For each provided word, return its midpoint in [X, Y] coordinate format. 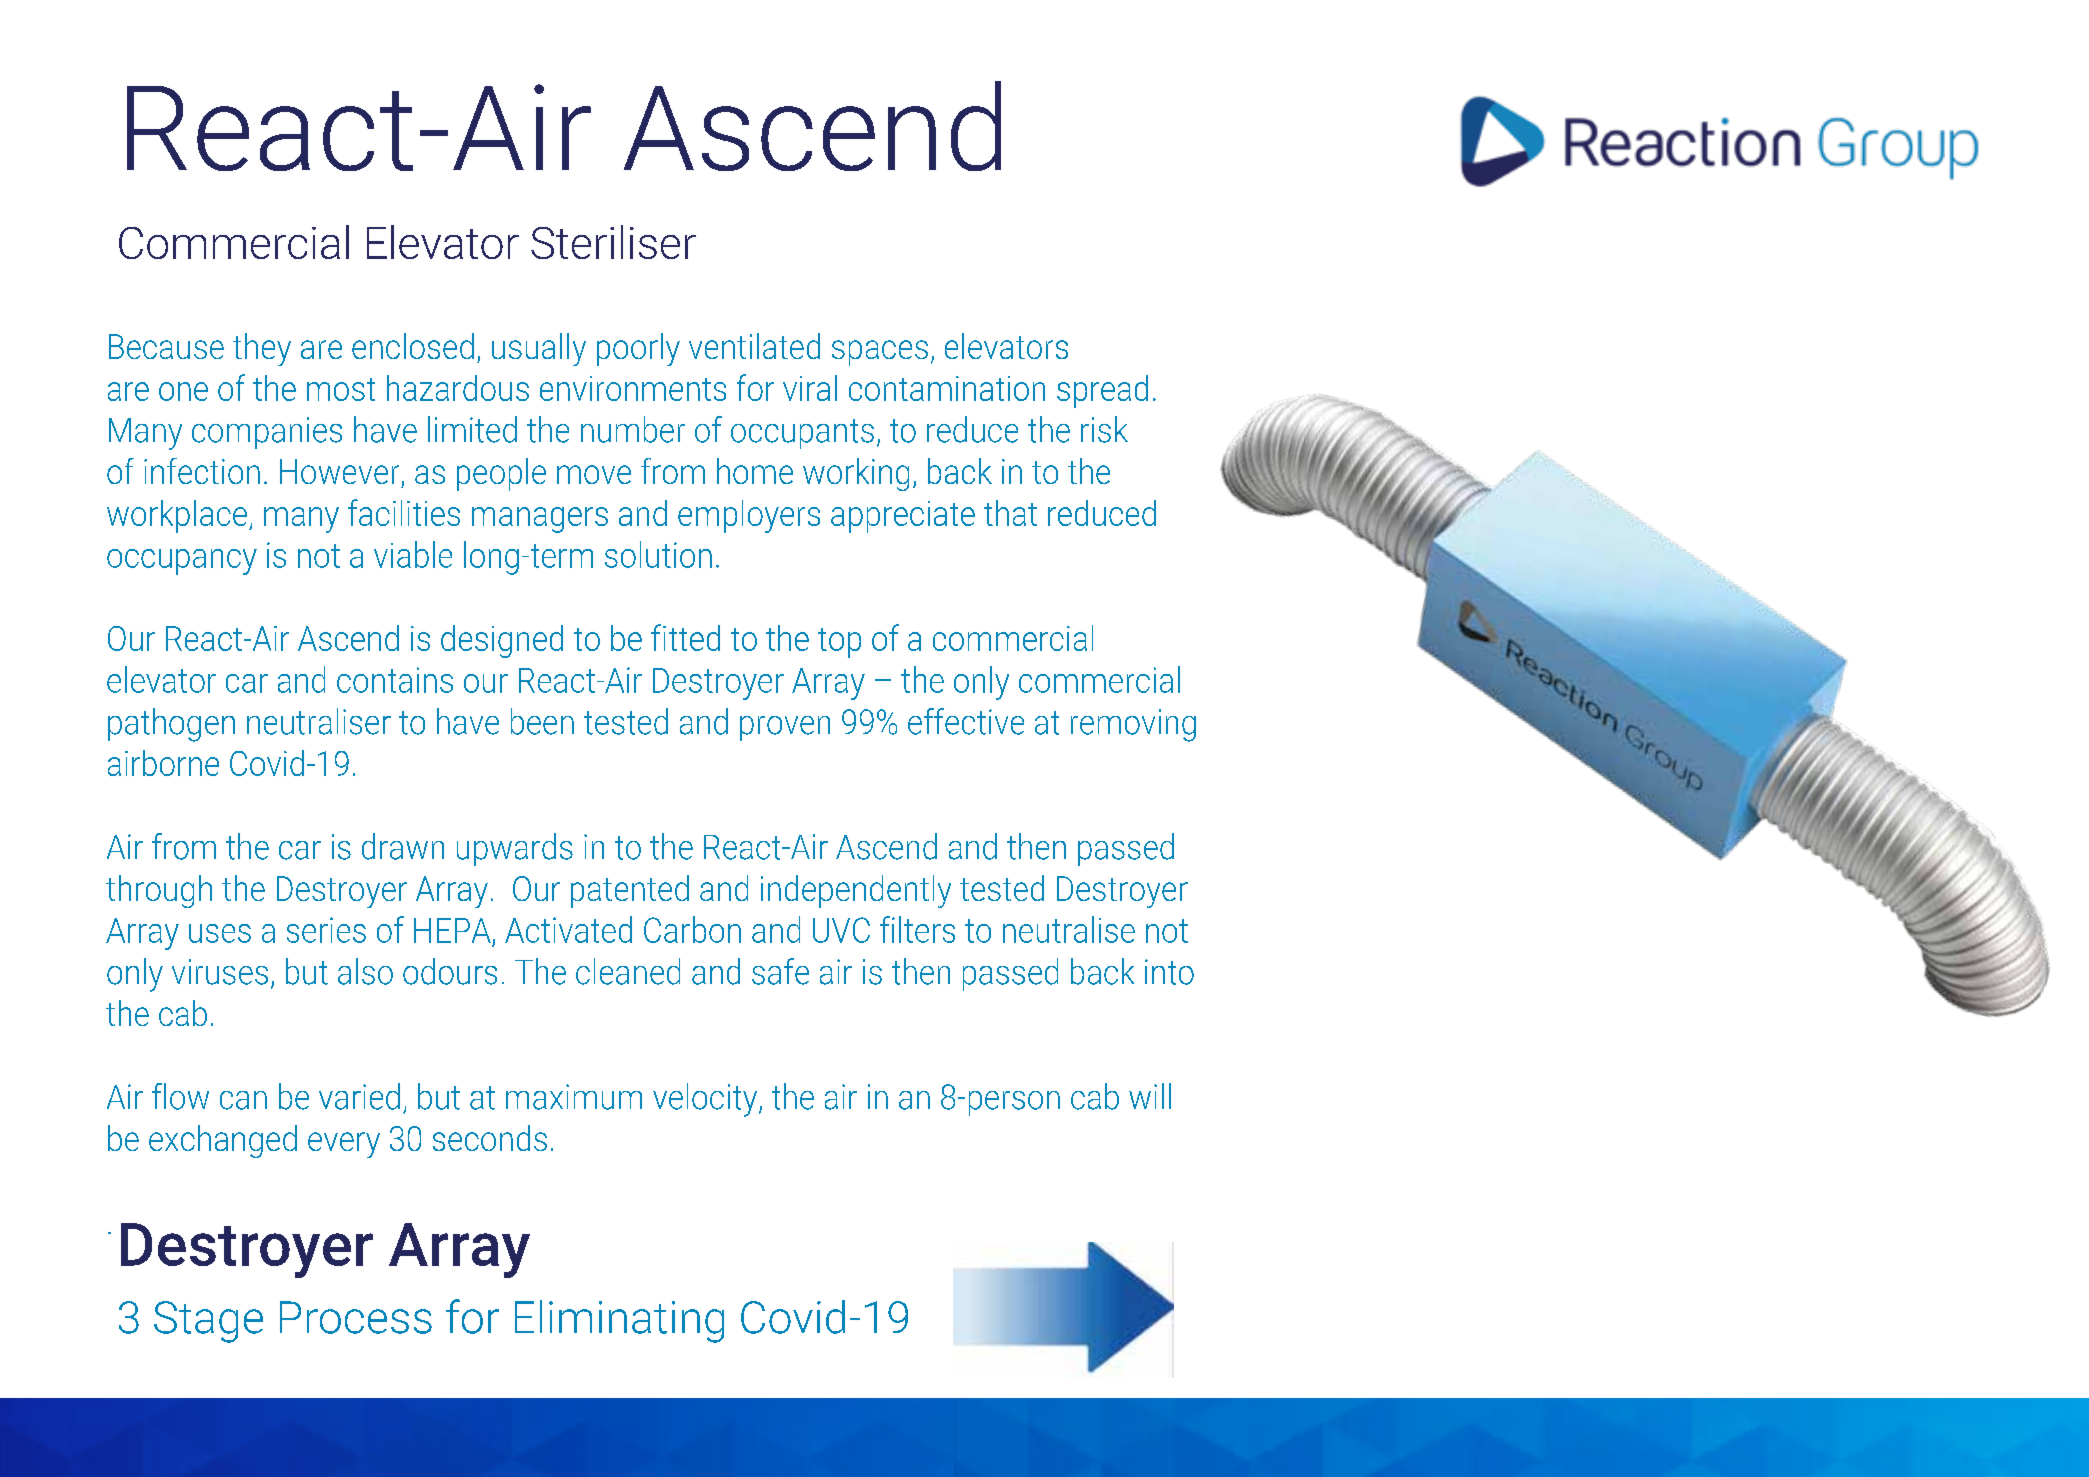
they [262, 349]
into [1169, 972]
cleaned [628, 971]
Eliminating [619, 1321]
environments [633, 388]
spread [1102, 391]
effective [966, 721]
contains [395, 680]
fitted [685, 637]
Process [356, 1317]
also [365, 971]
